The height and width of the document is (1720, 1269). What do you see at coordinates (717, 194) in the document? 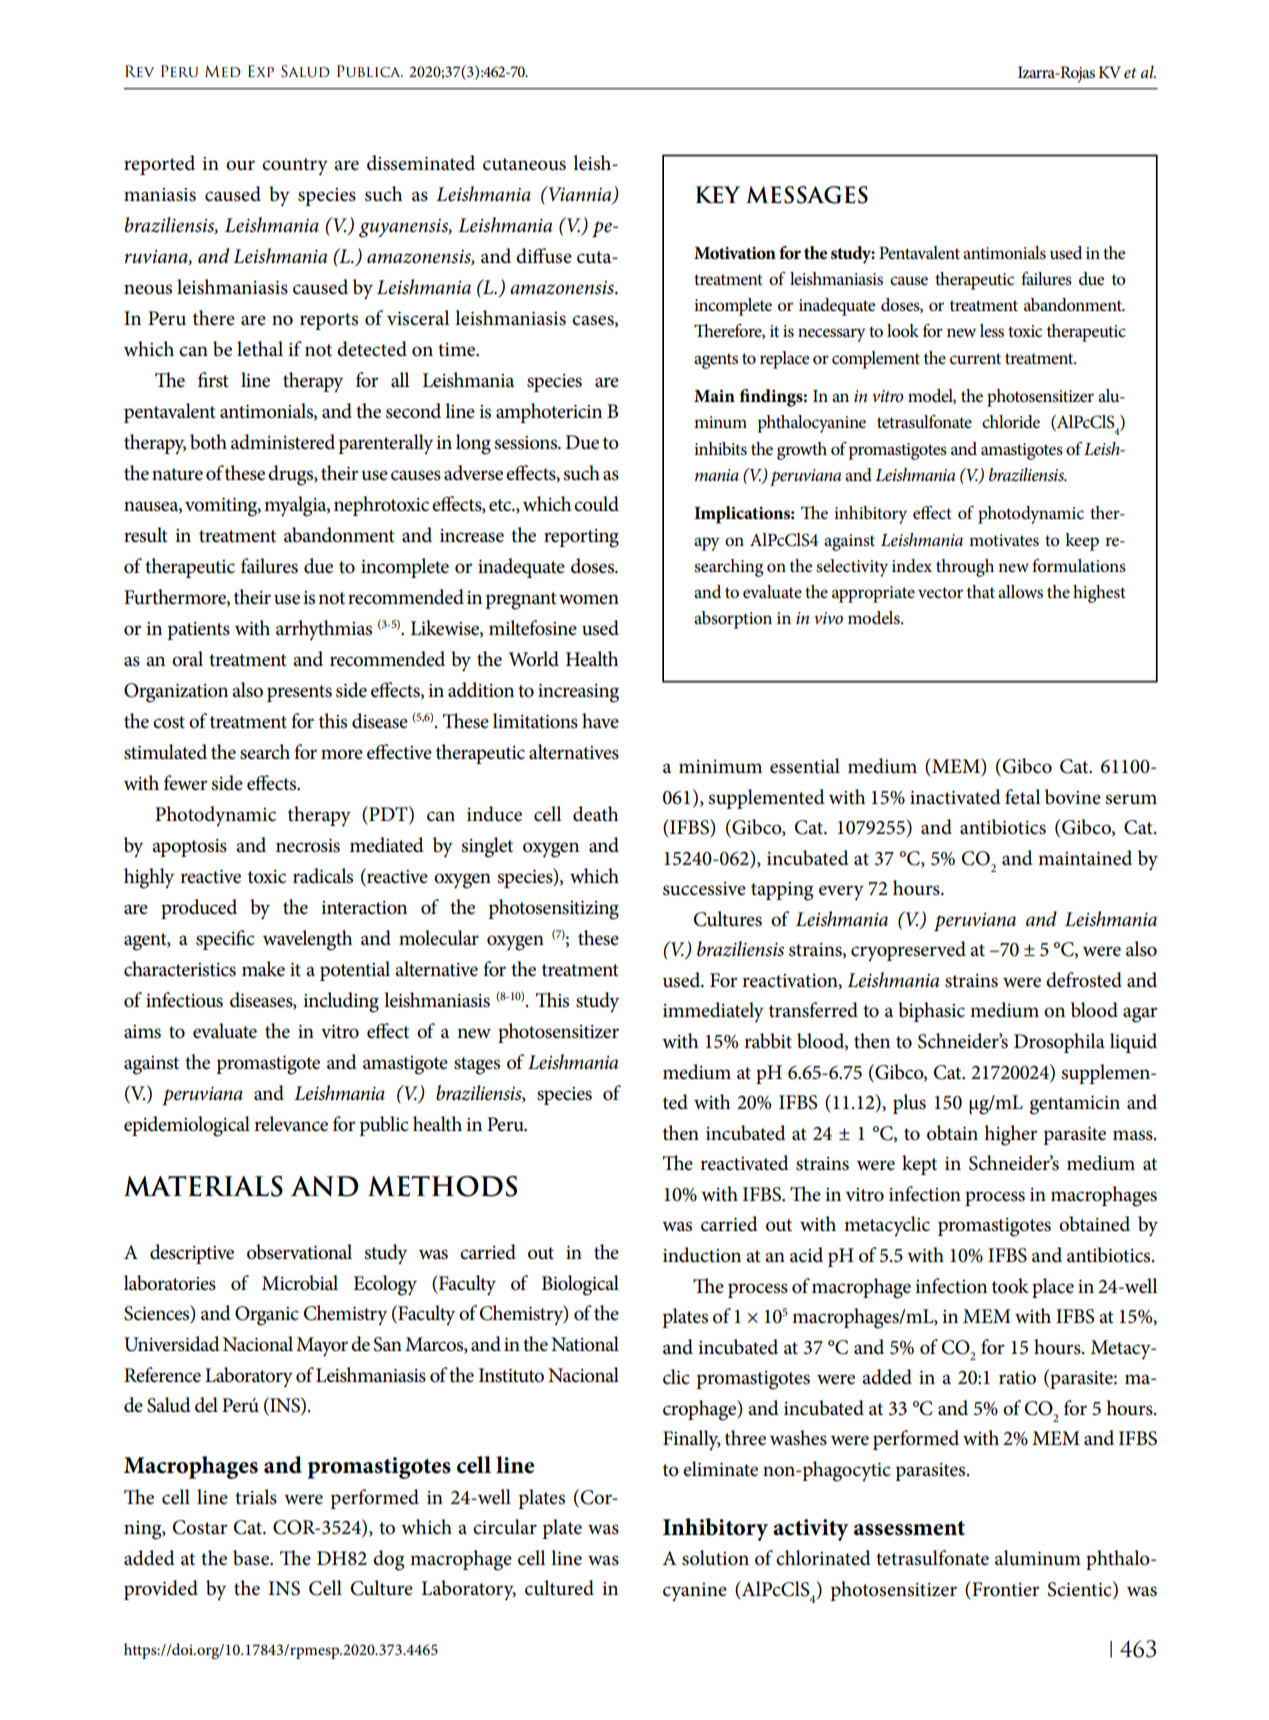
I see `KEY` at bounding box center [717, 194].
